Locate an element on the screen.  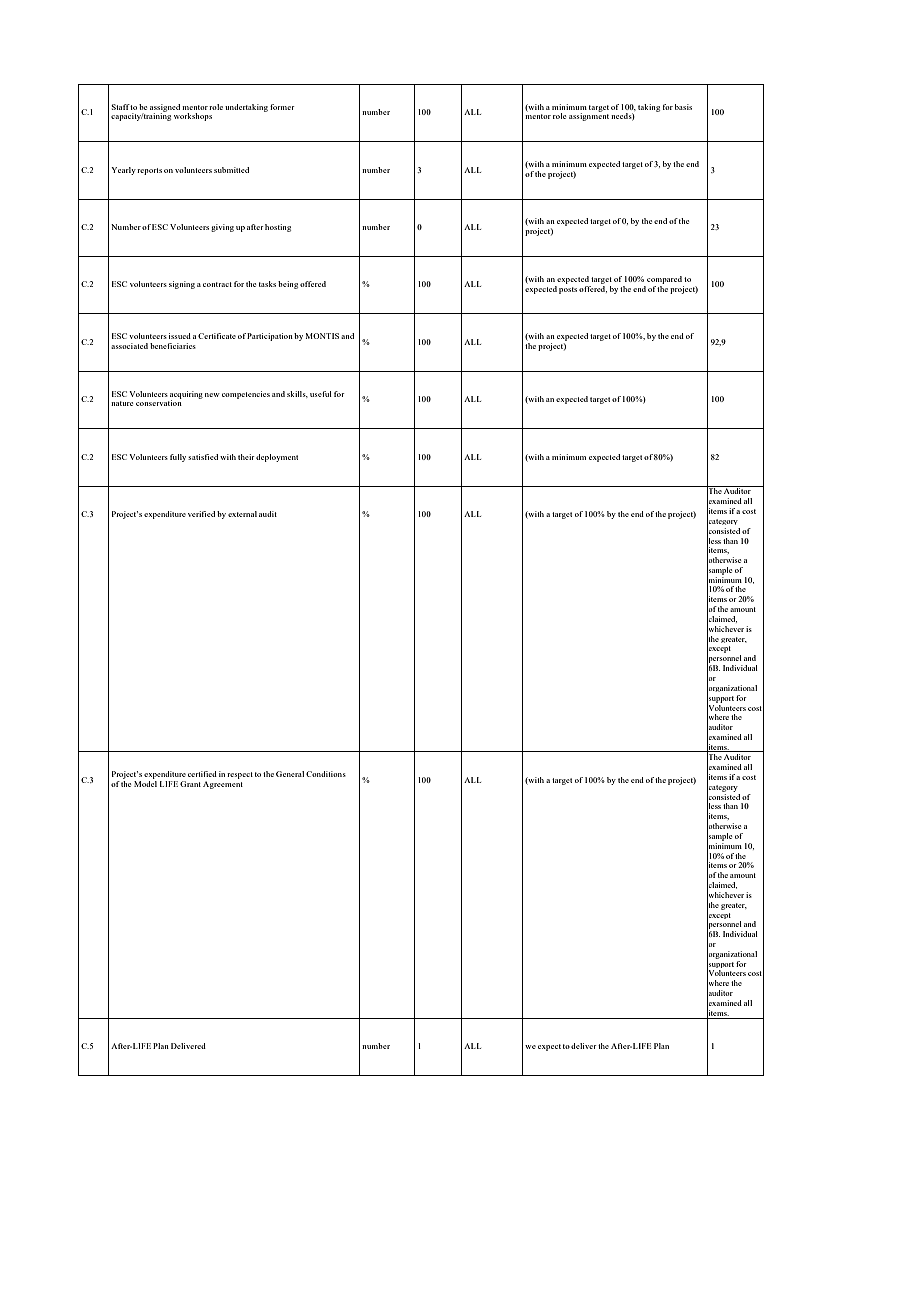
fully is located at coordinates (178, 458).
